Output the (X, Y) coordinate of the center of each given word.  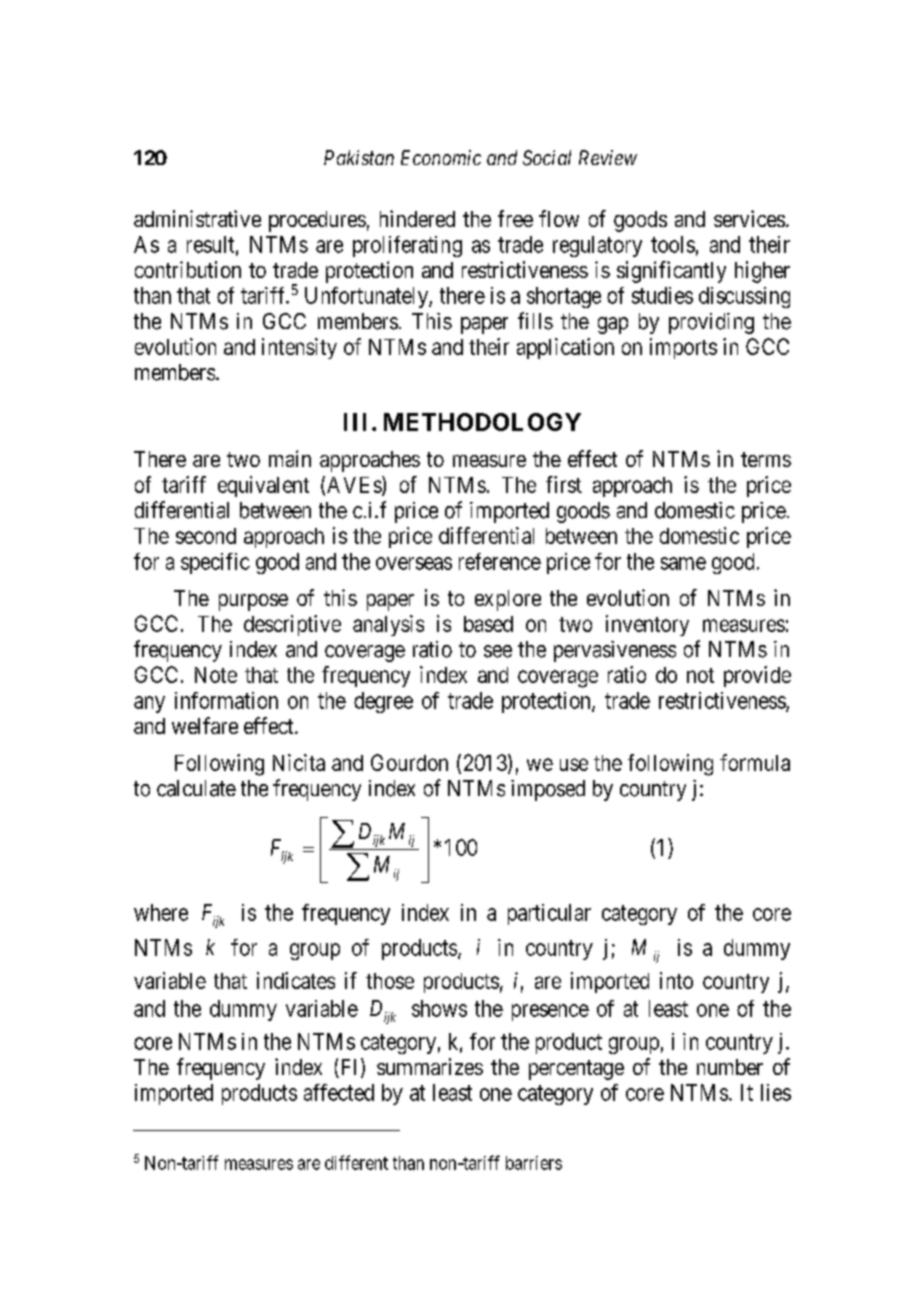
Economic (441, 157)
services (749, 218)
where (161, 912)
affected (339, 1092)
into (676, 980)
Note (216, 675)
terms (766, 459)
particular (549, 914)
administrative (197, 218)
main (290, 458)
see (498, 651)
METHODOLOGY (482, 422)
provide (757, 676)
